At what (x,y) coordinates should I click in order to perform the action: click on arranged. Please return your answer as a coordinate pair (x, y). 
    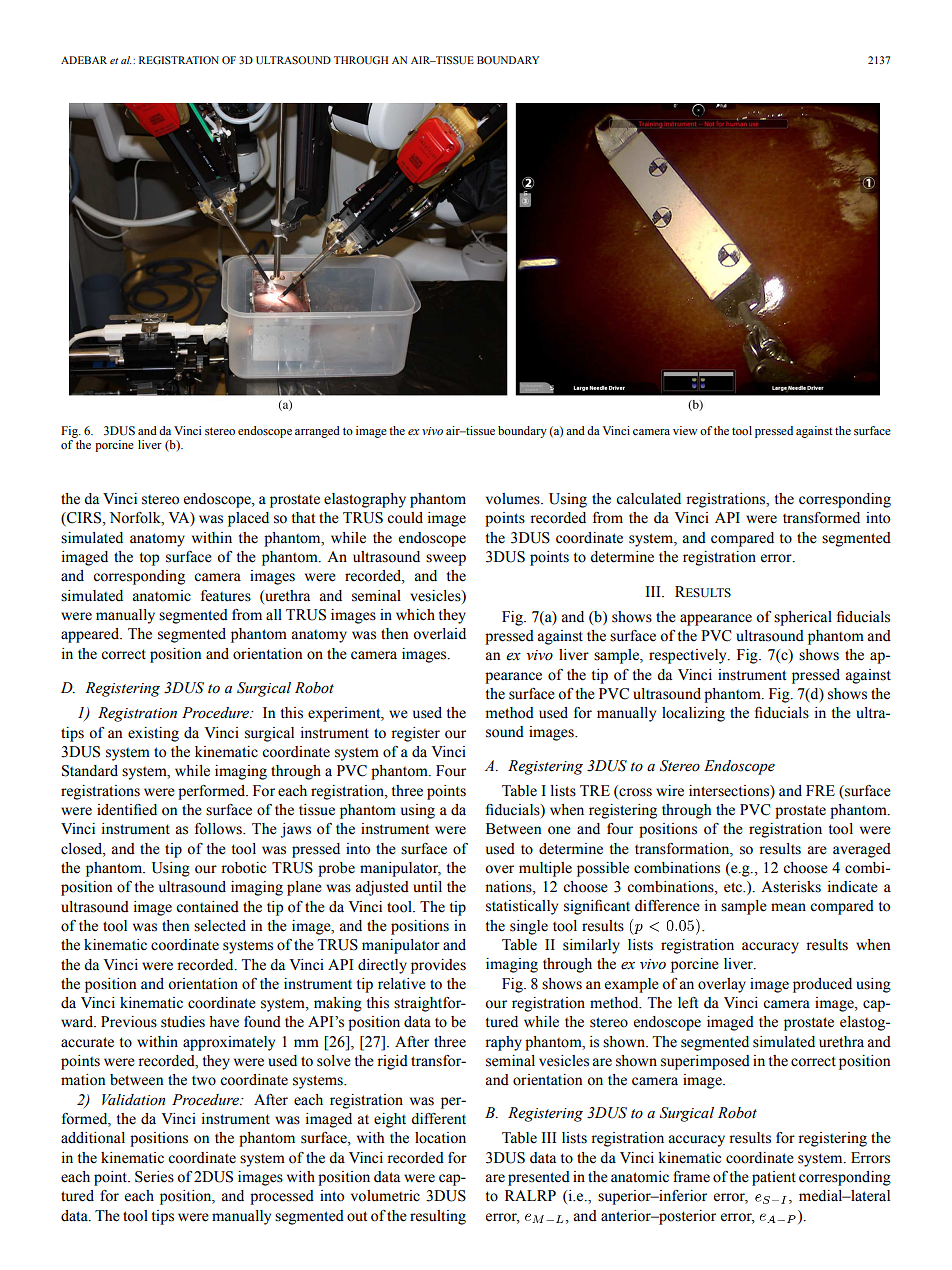
    Looking at the image, I should click on (317, 432).
